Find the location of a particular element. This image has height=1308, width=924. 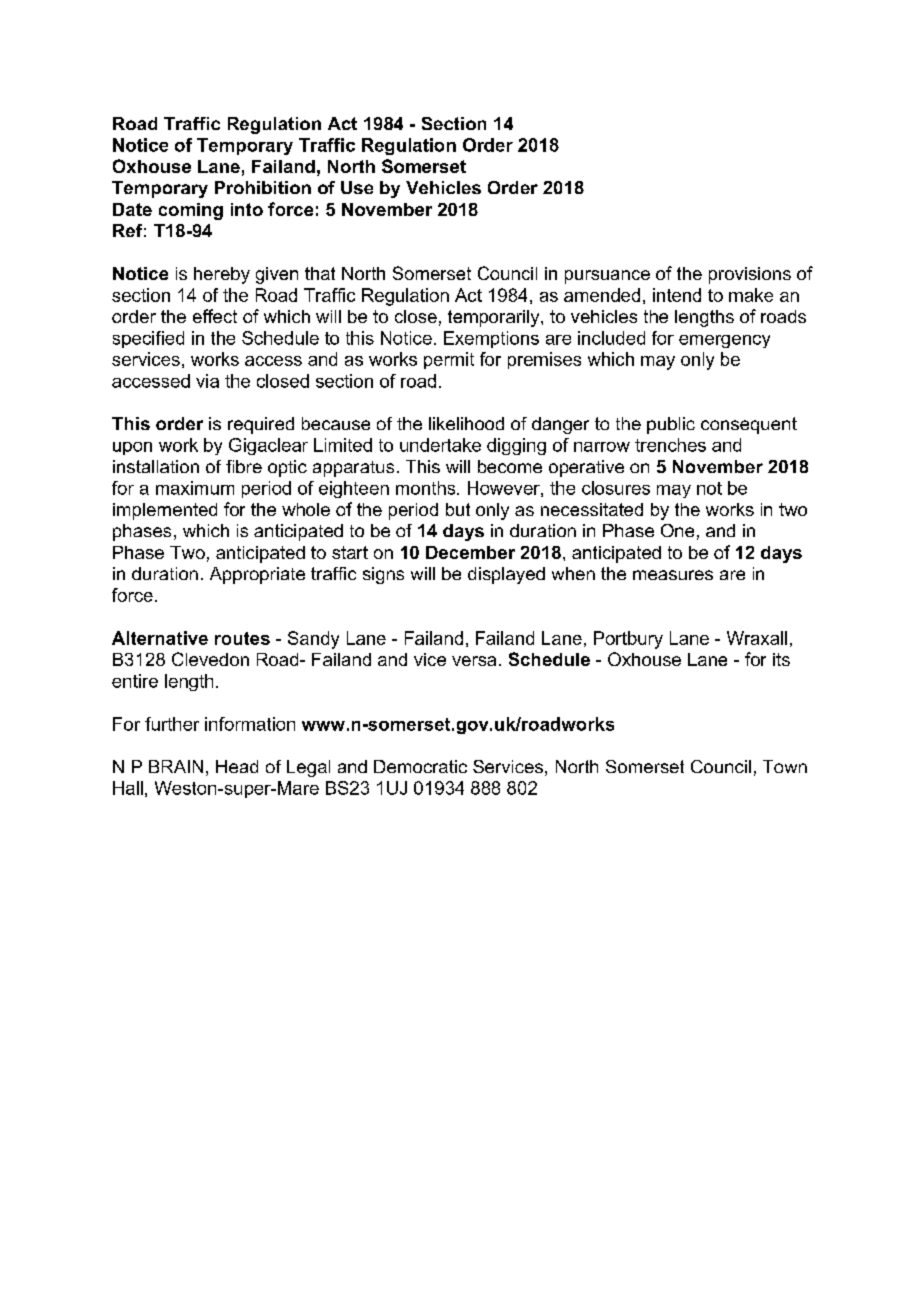

Head is located at coordinates (237, 766).
